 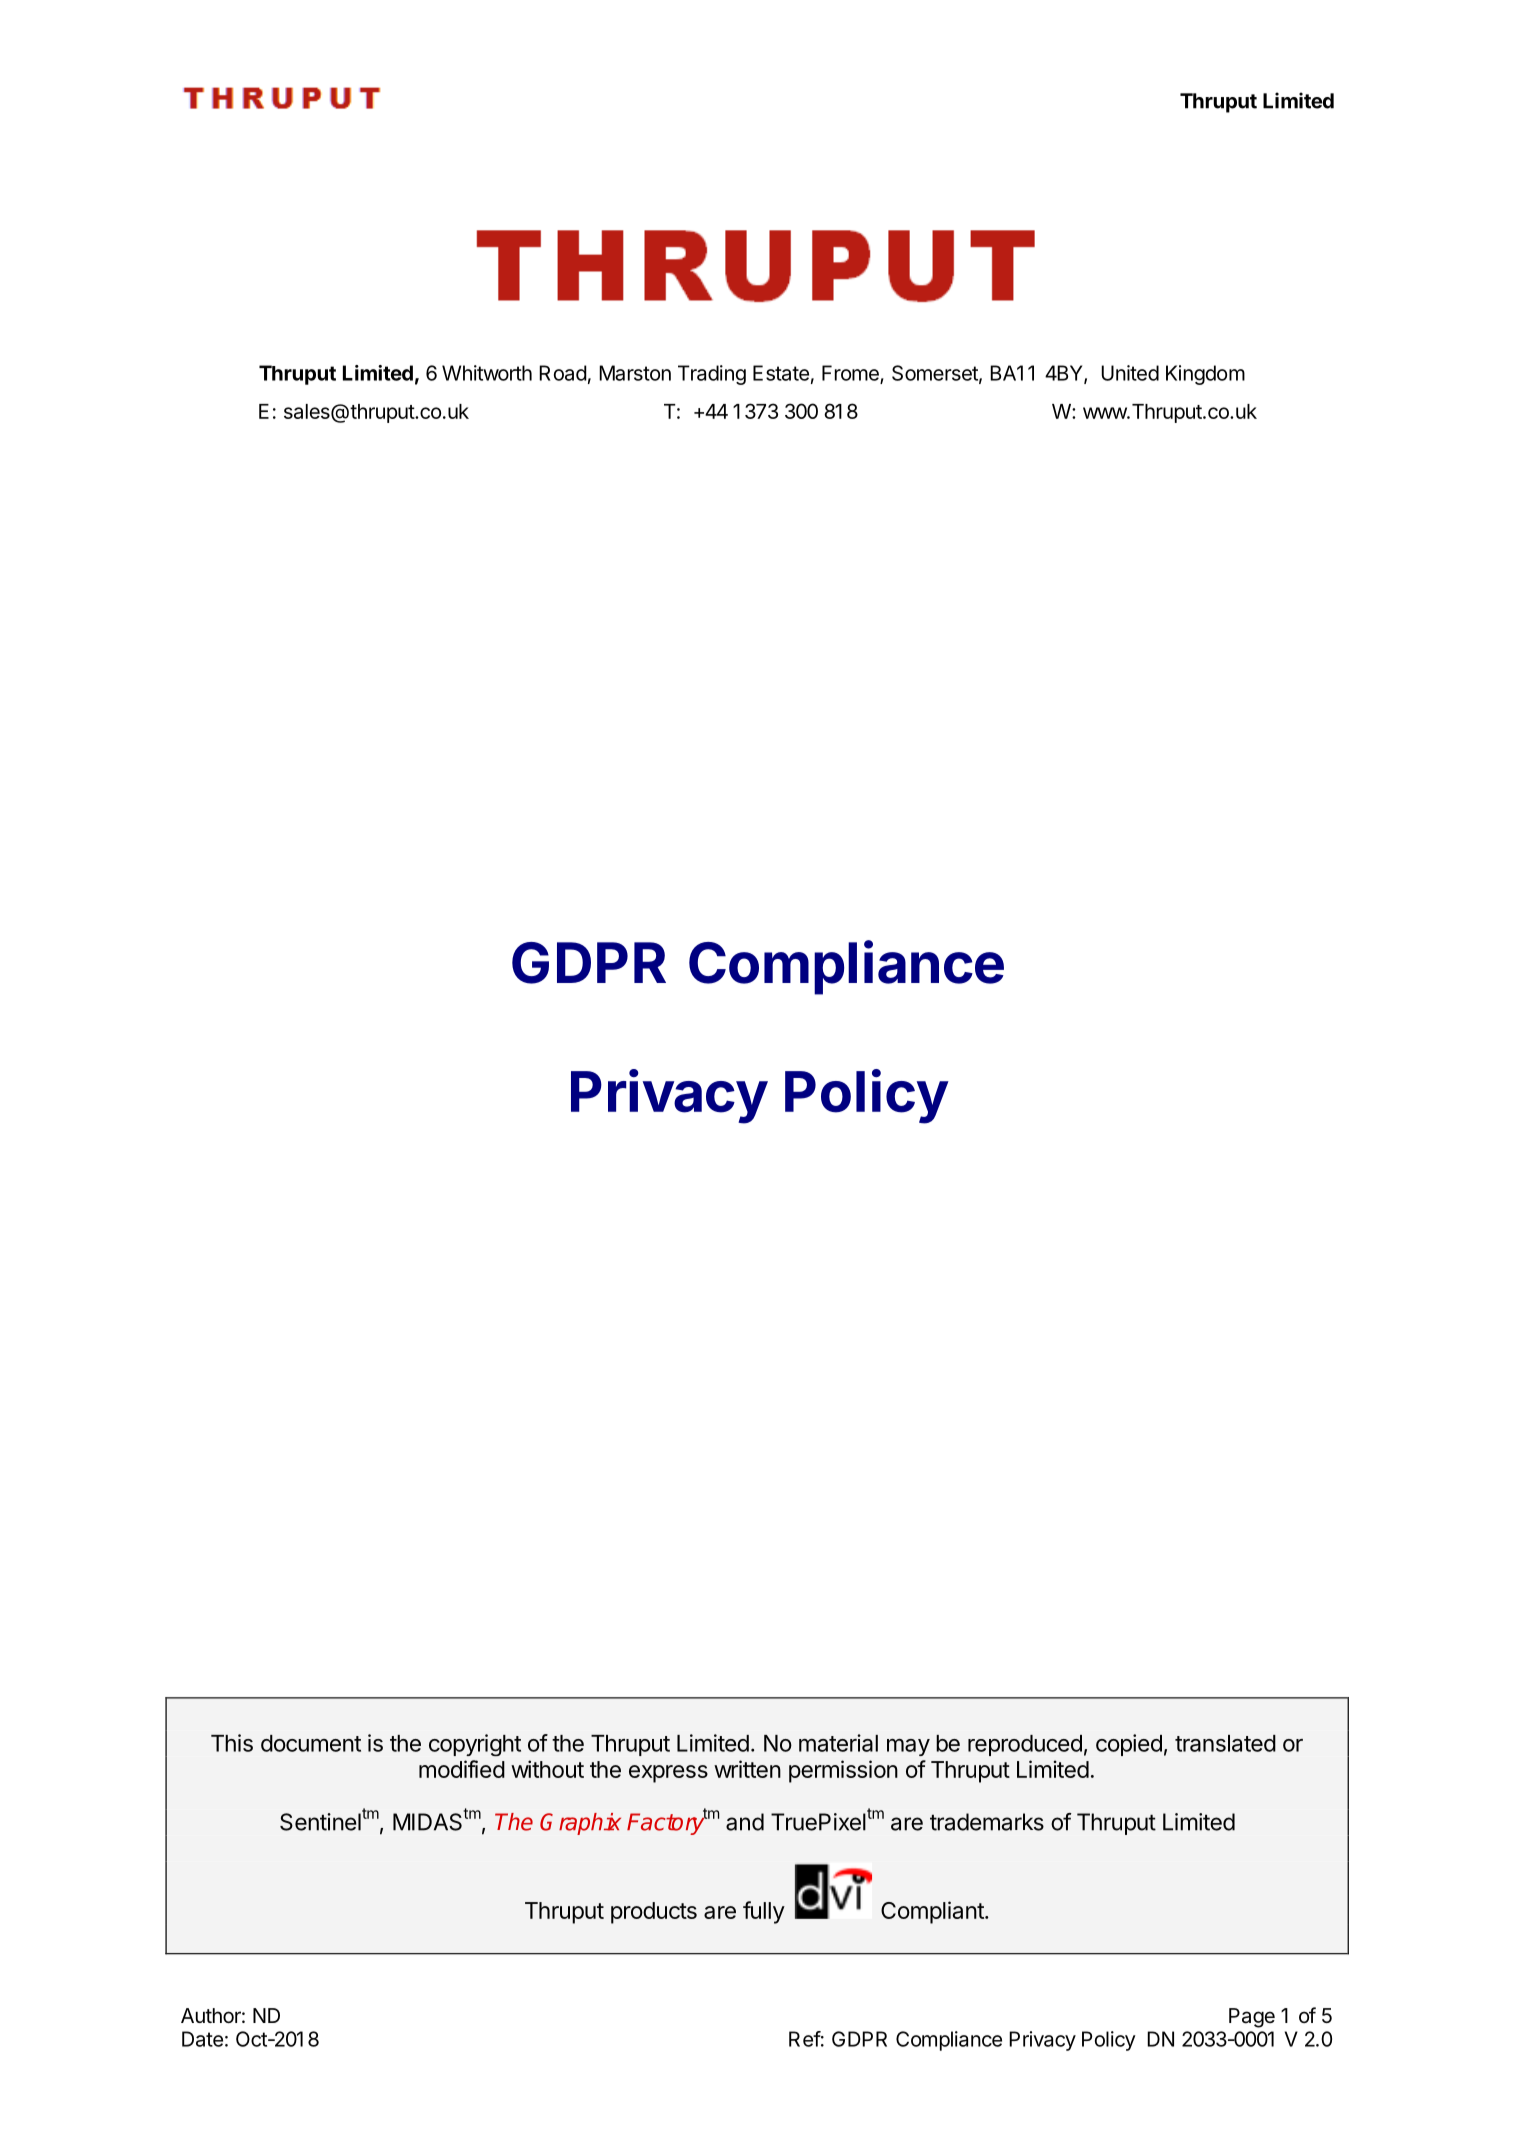 What do you see at coordinates (232, 1743) in the screenshot?
I see `This` at bounding box center [232, 1743].
